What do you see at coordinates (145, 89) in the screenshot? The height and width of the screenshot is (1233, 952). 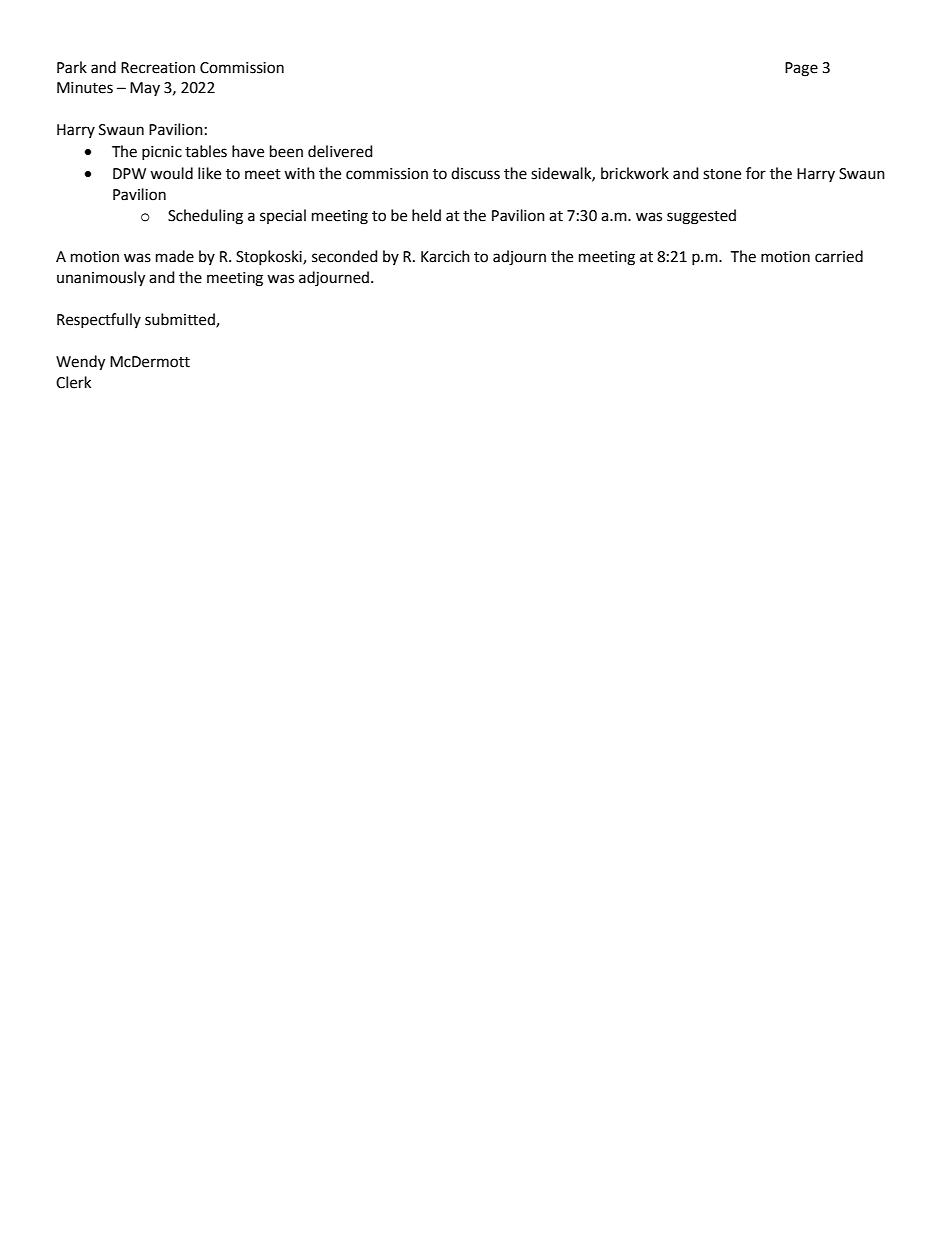 I see `May` at bounding box center [145, 89].
